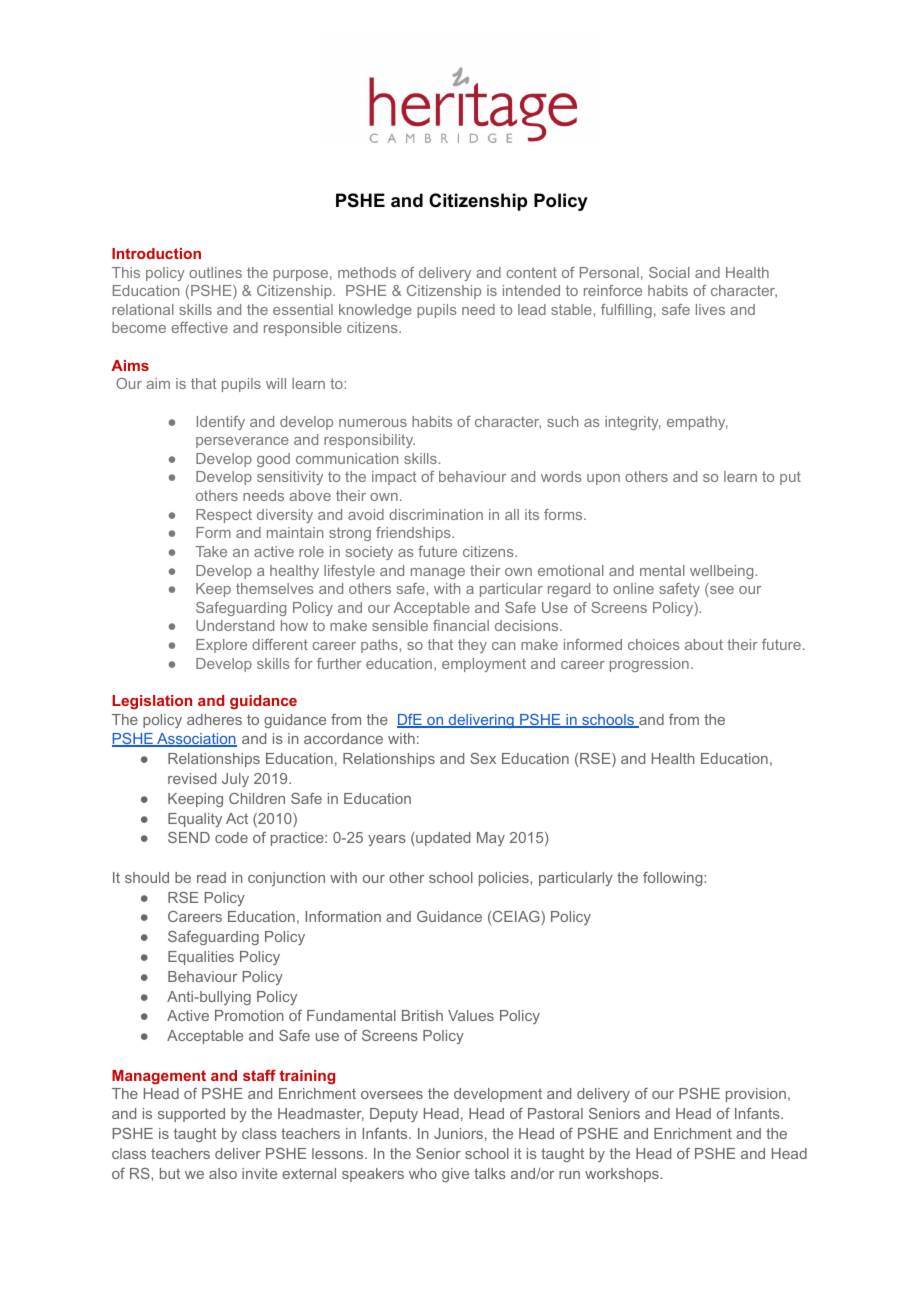  I want to click on methods, so click(367, 272).
